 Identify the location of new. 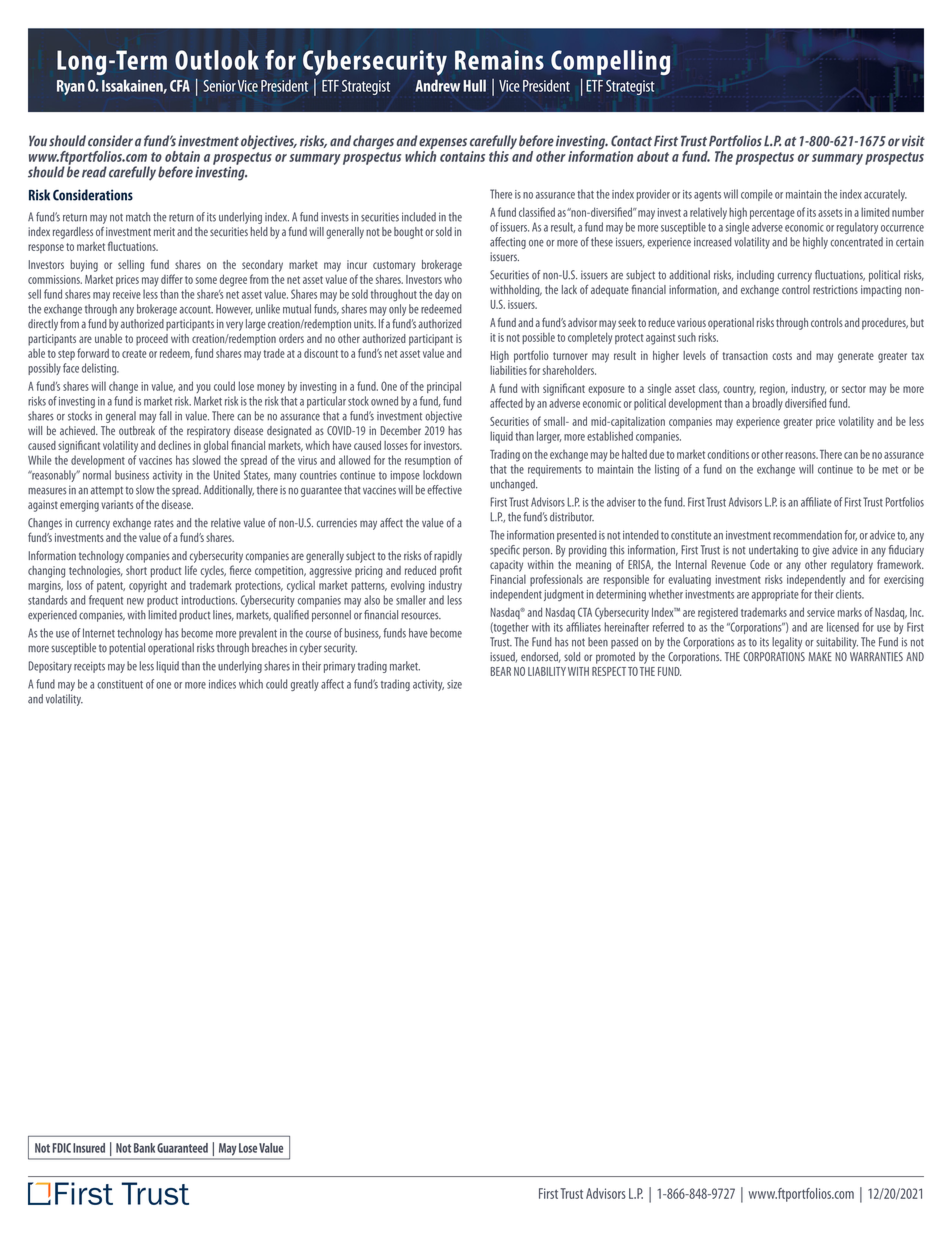
(135, 601).
